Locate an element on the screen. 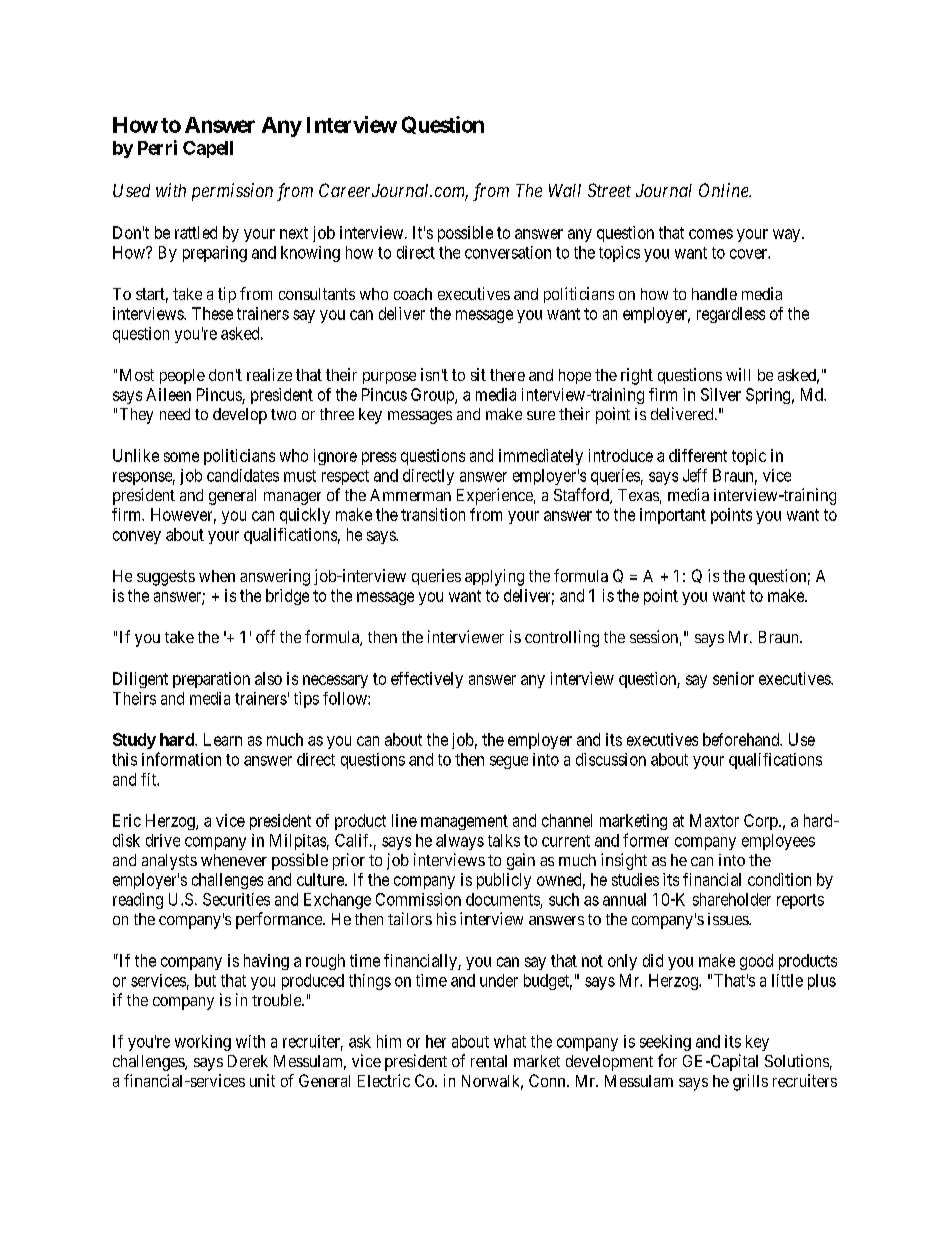 This screenshot has height=1233, width=952. analysts is located at coordinates (169, 862).
